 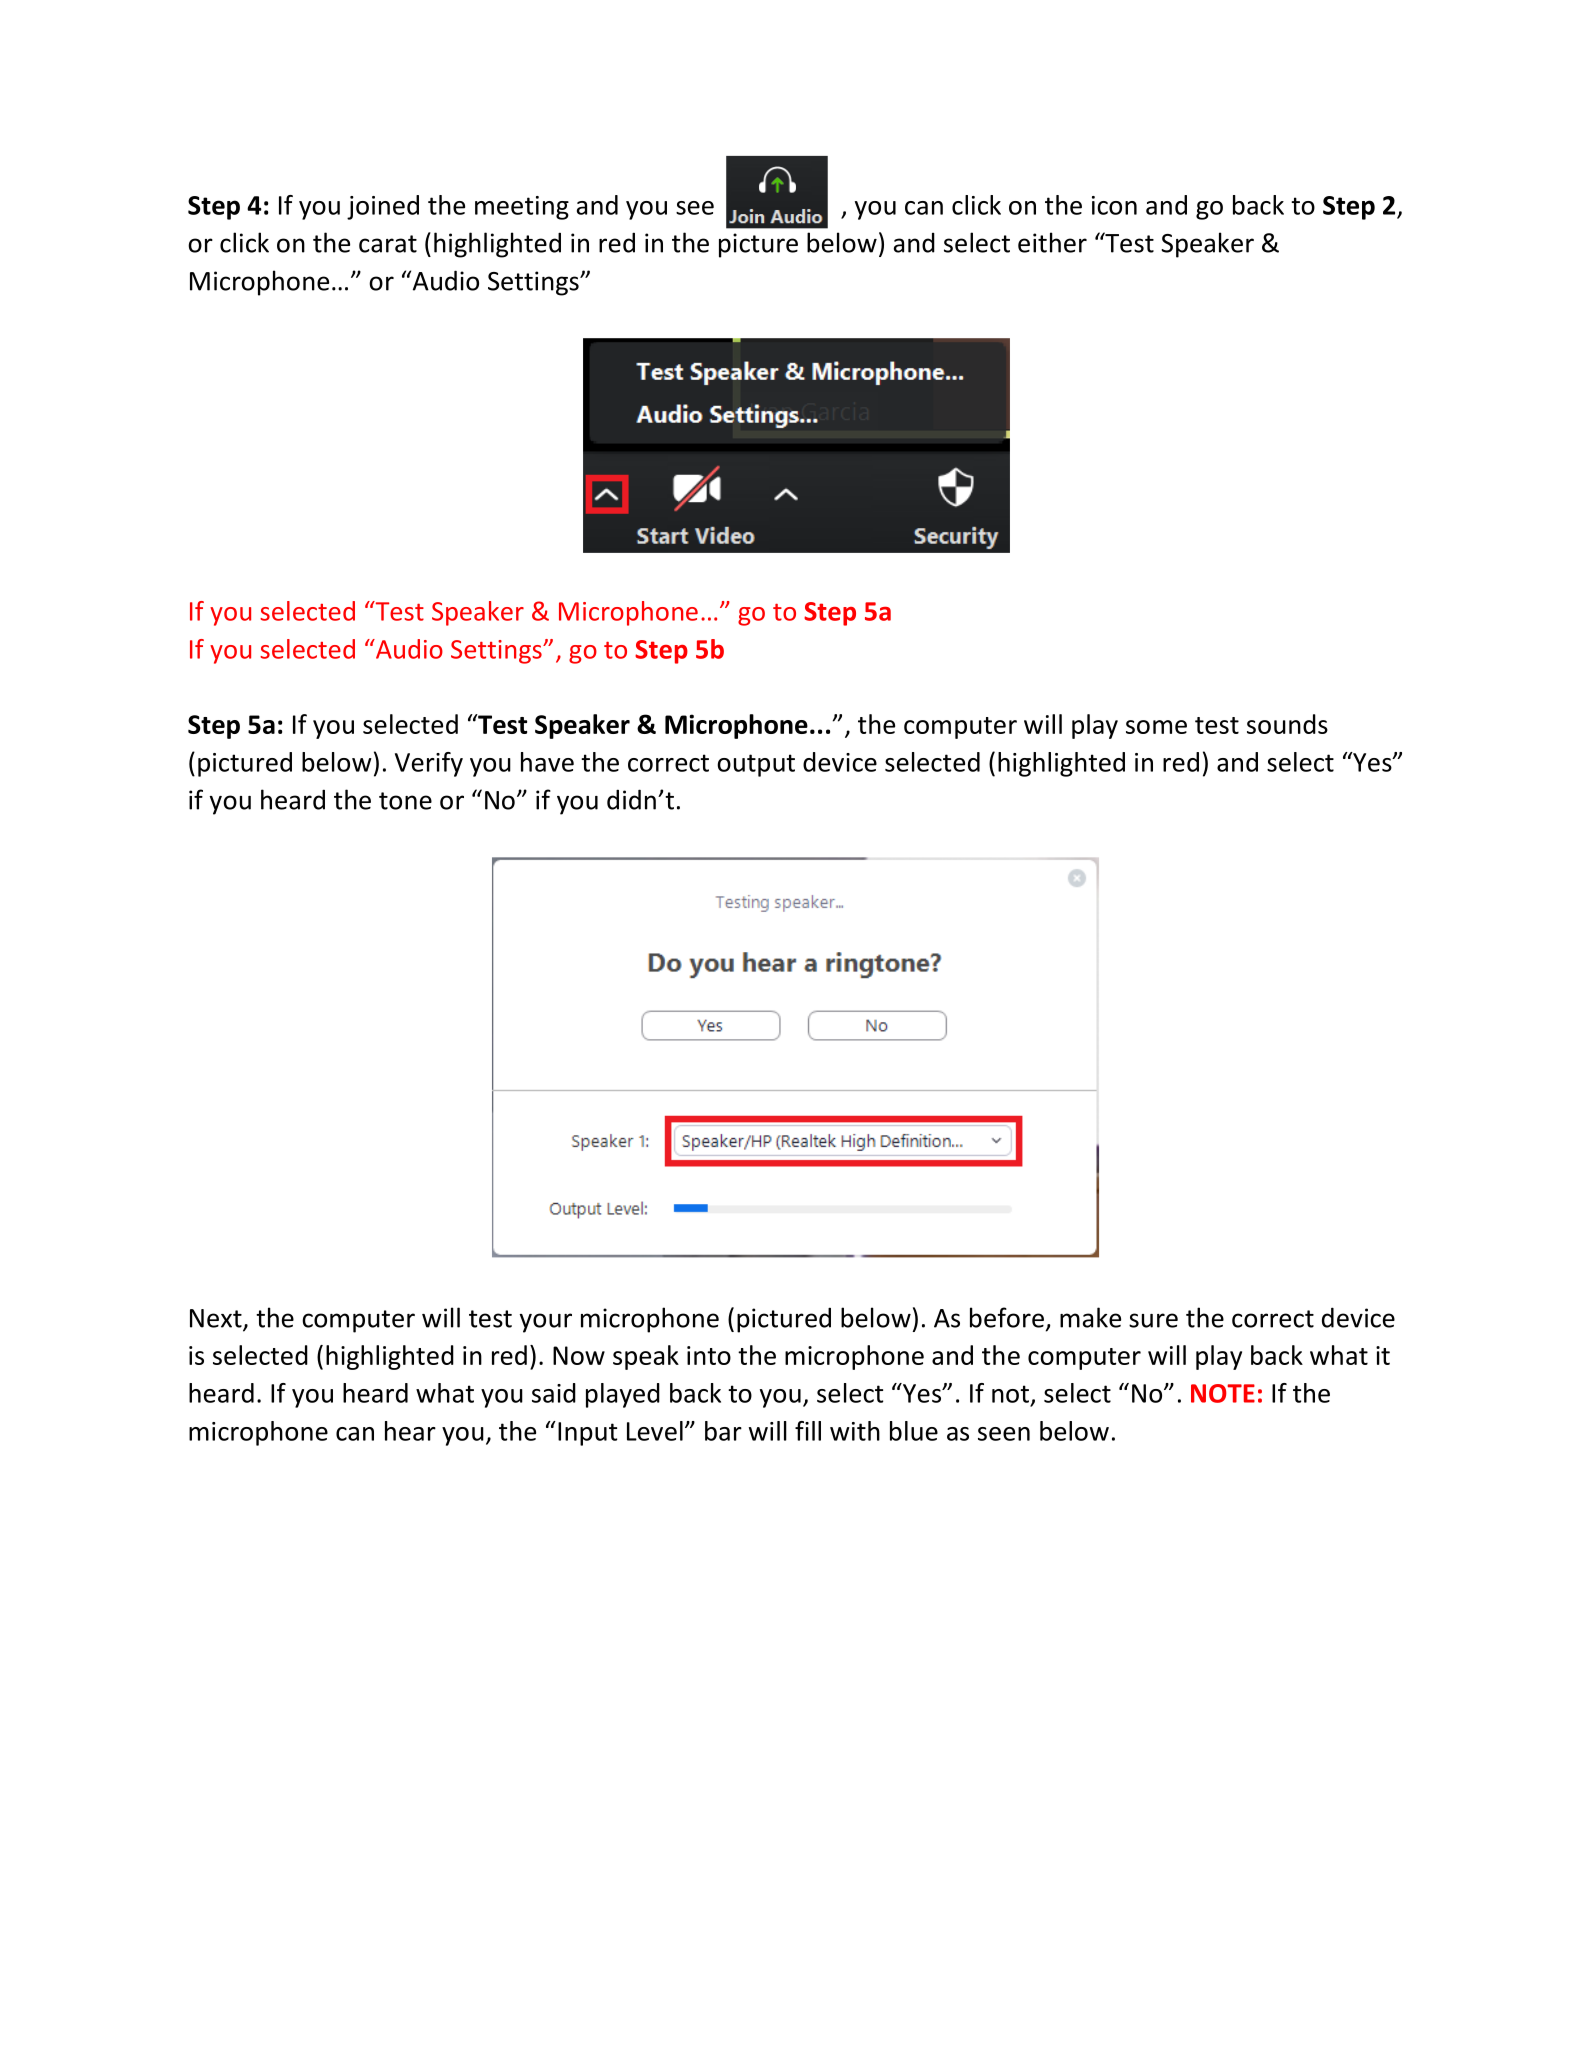 What do you see at coordinates (547, 762) in the screenshot?
I see `have` at bounding box center [547, 762].
